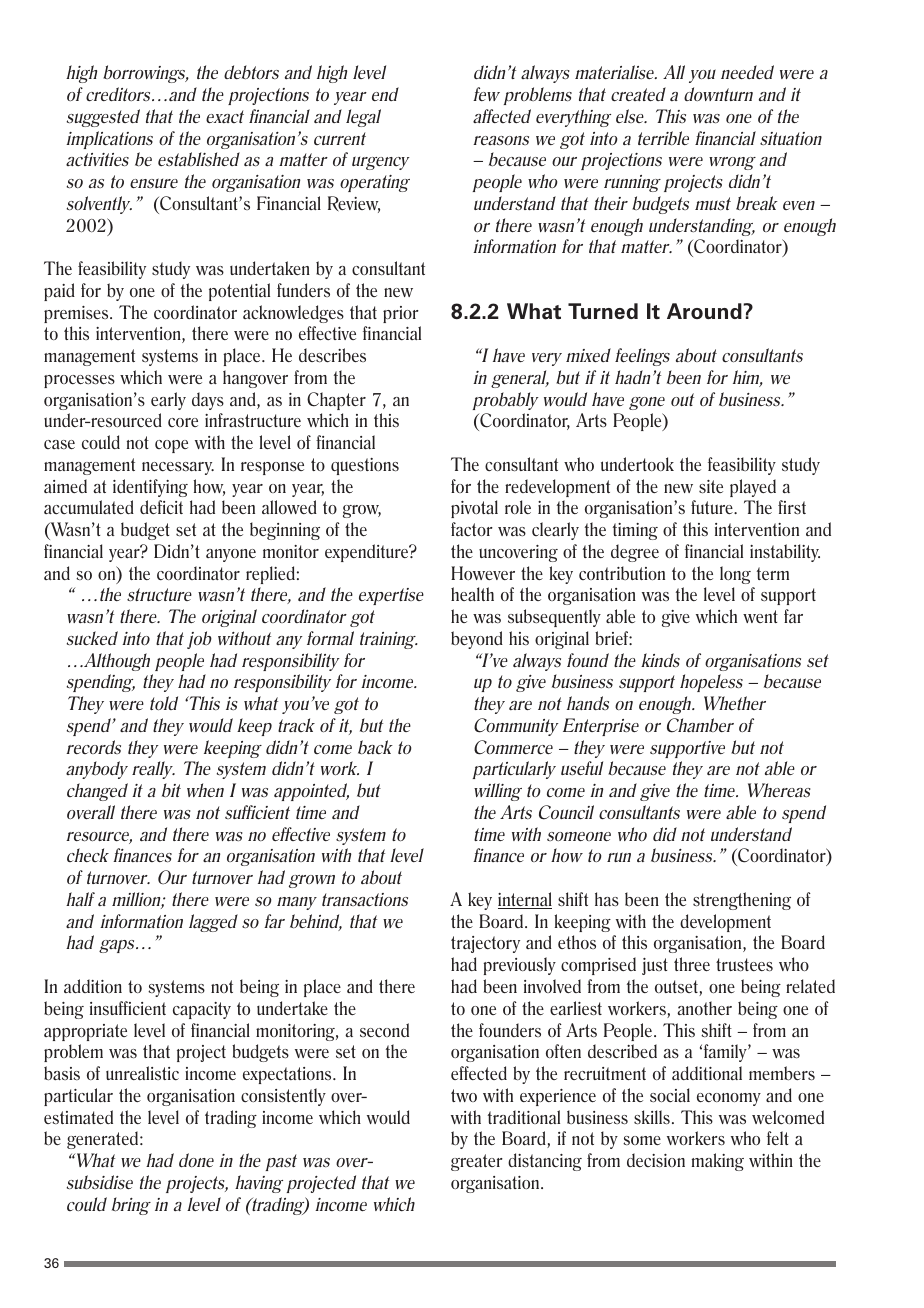  What do you see at coordinates (239, 292) in the document?
I see `potential` at bounding box center [239, 292].
